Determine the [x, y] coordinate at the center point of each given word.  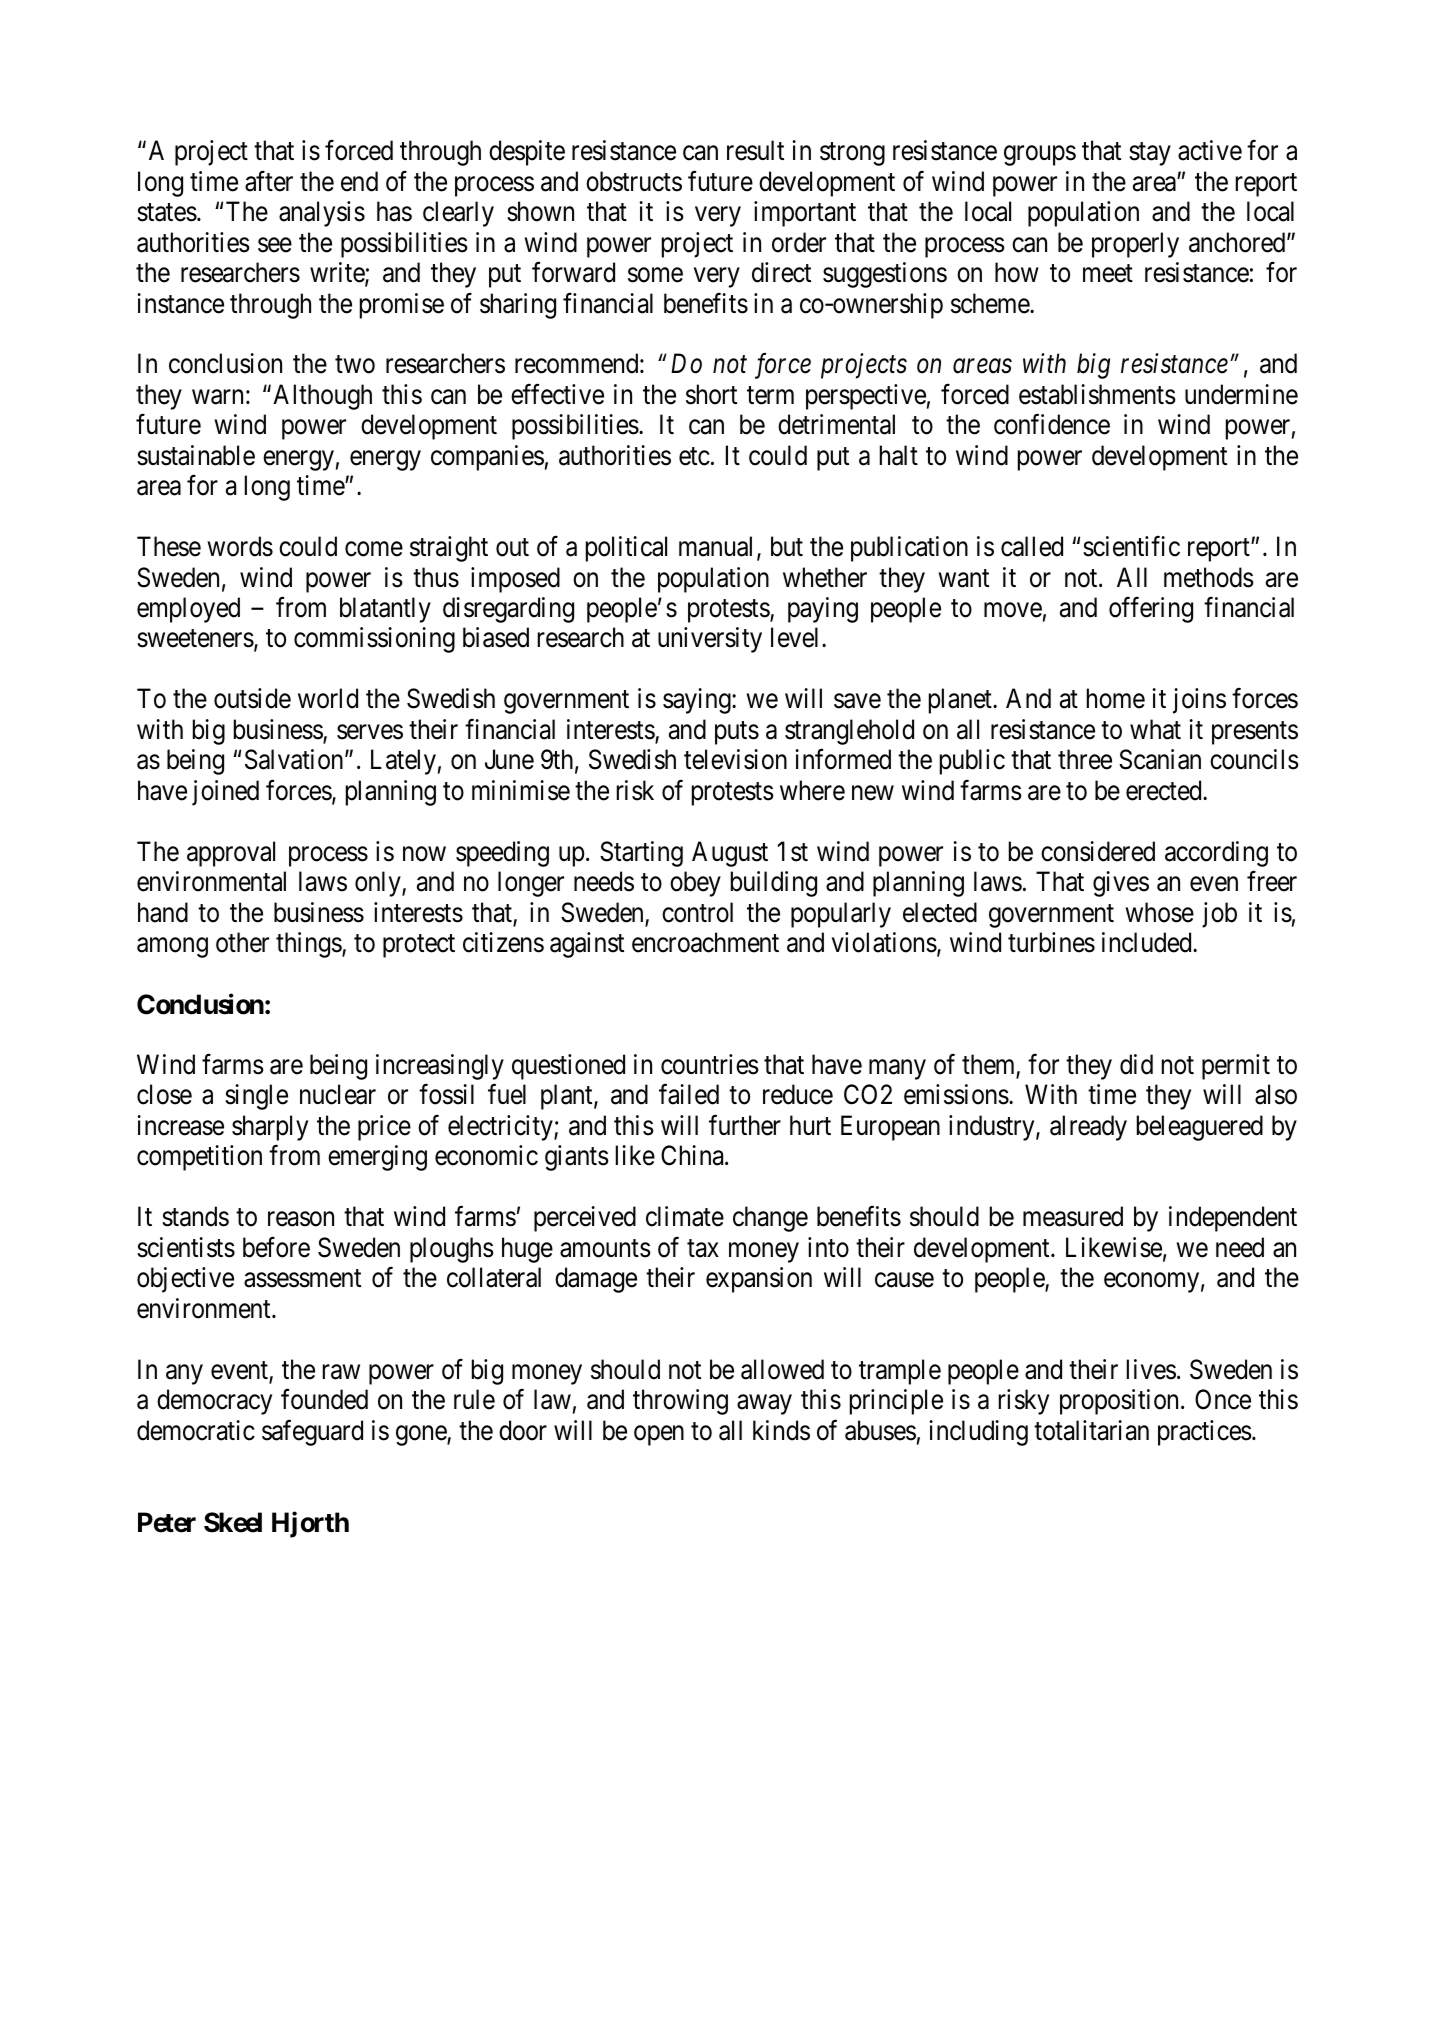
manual [718, 547]
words [240, 546]
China [693, 1155]
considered [1098, 851]
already [1088, 1128]
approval [231, 854]
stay [1150, 154]
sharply [270, 1128]
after [269, 181]
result [755, 150]
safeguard [312, 1433]
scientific [1131, 546]
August [730, 854]
